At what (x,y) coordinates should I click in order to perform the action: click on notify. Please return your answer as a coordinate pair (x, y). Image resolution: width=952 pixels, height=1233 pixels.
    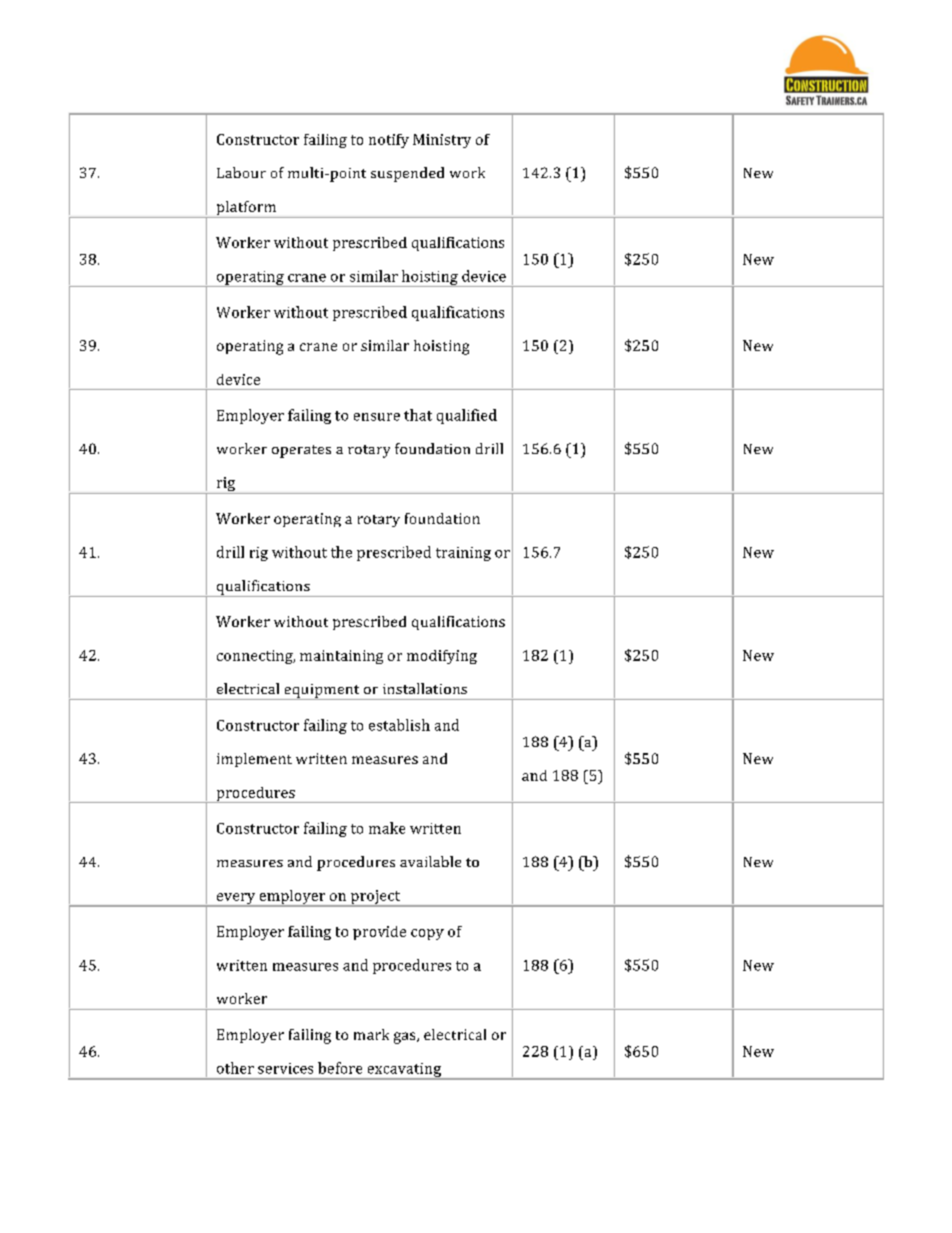
    Looking at the image, I should click on (389, 141).
